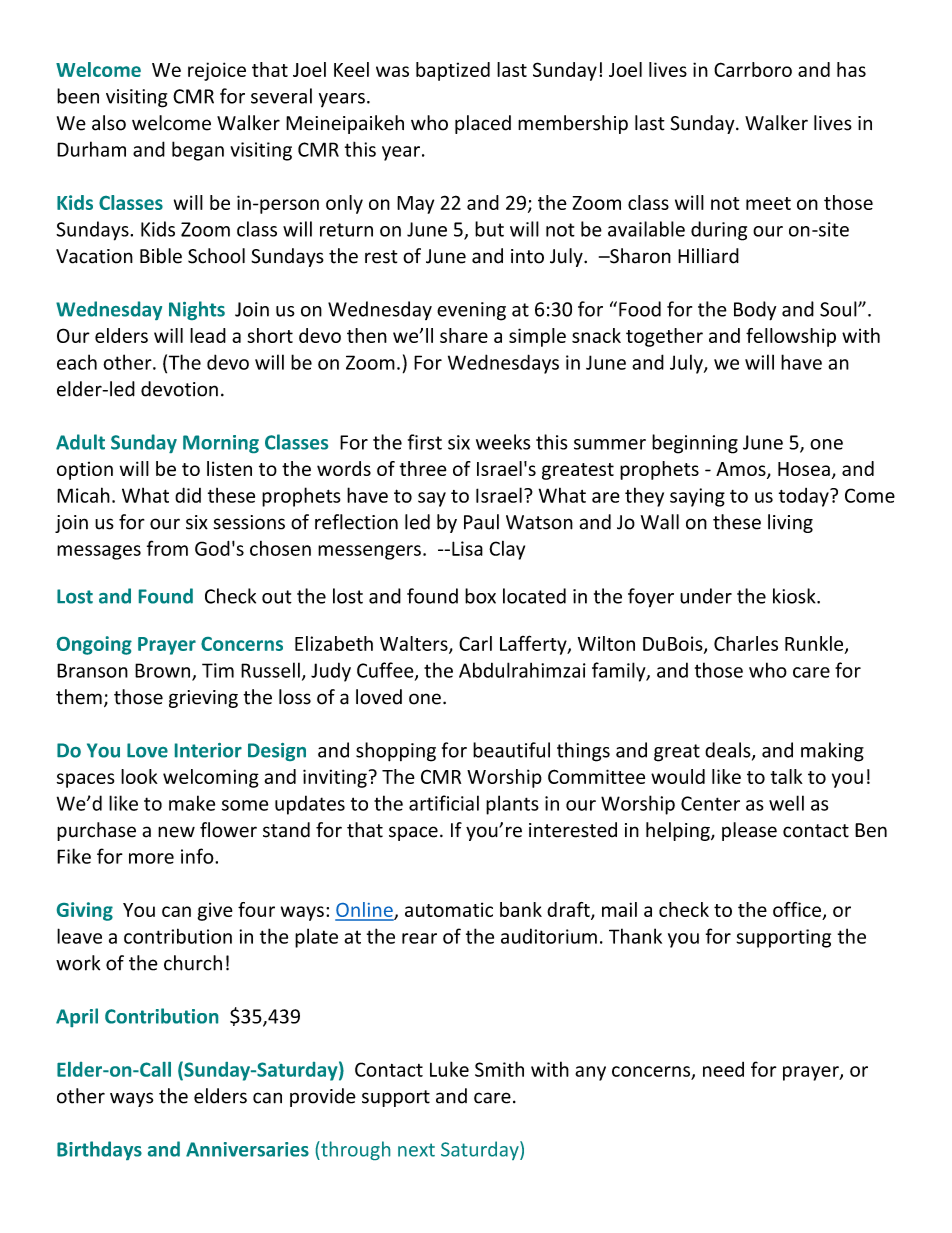  Describe the element at coordinates (746, 643) in the screenshot. I see `Charles` at that location.
